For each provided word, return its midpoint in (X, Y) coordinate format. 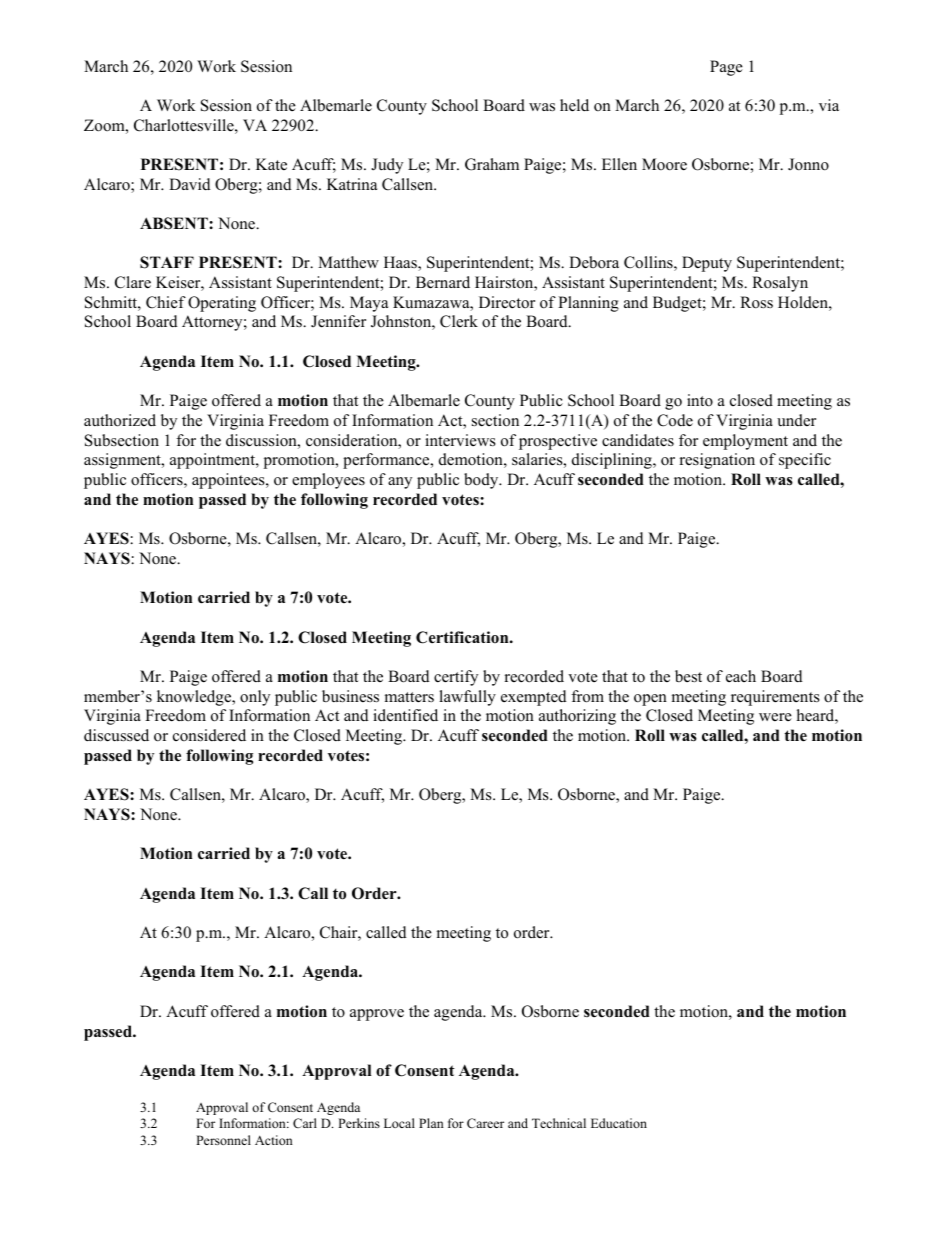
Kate (271, 164)
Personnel (223, 1140)
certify (456, 678)
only (255, 698)
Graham (492, 164)
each (741, 676)
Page (726, 68)
